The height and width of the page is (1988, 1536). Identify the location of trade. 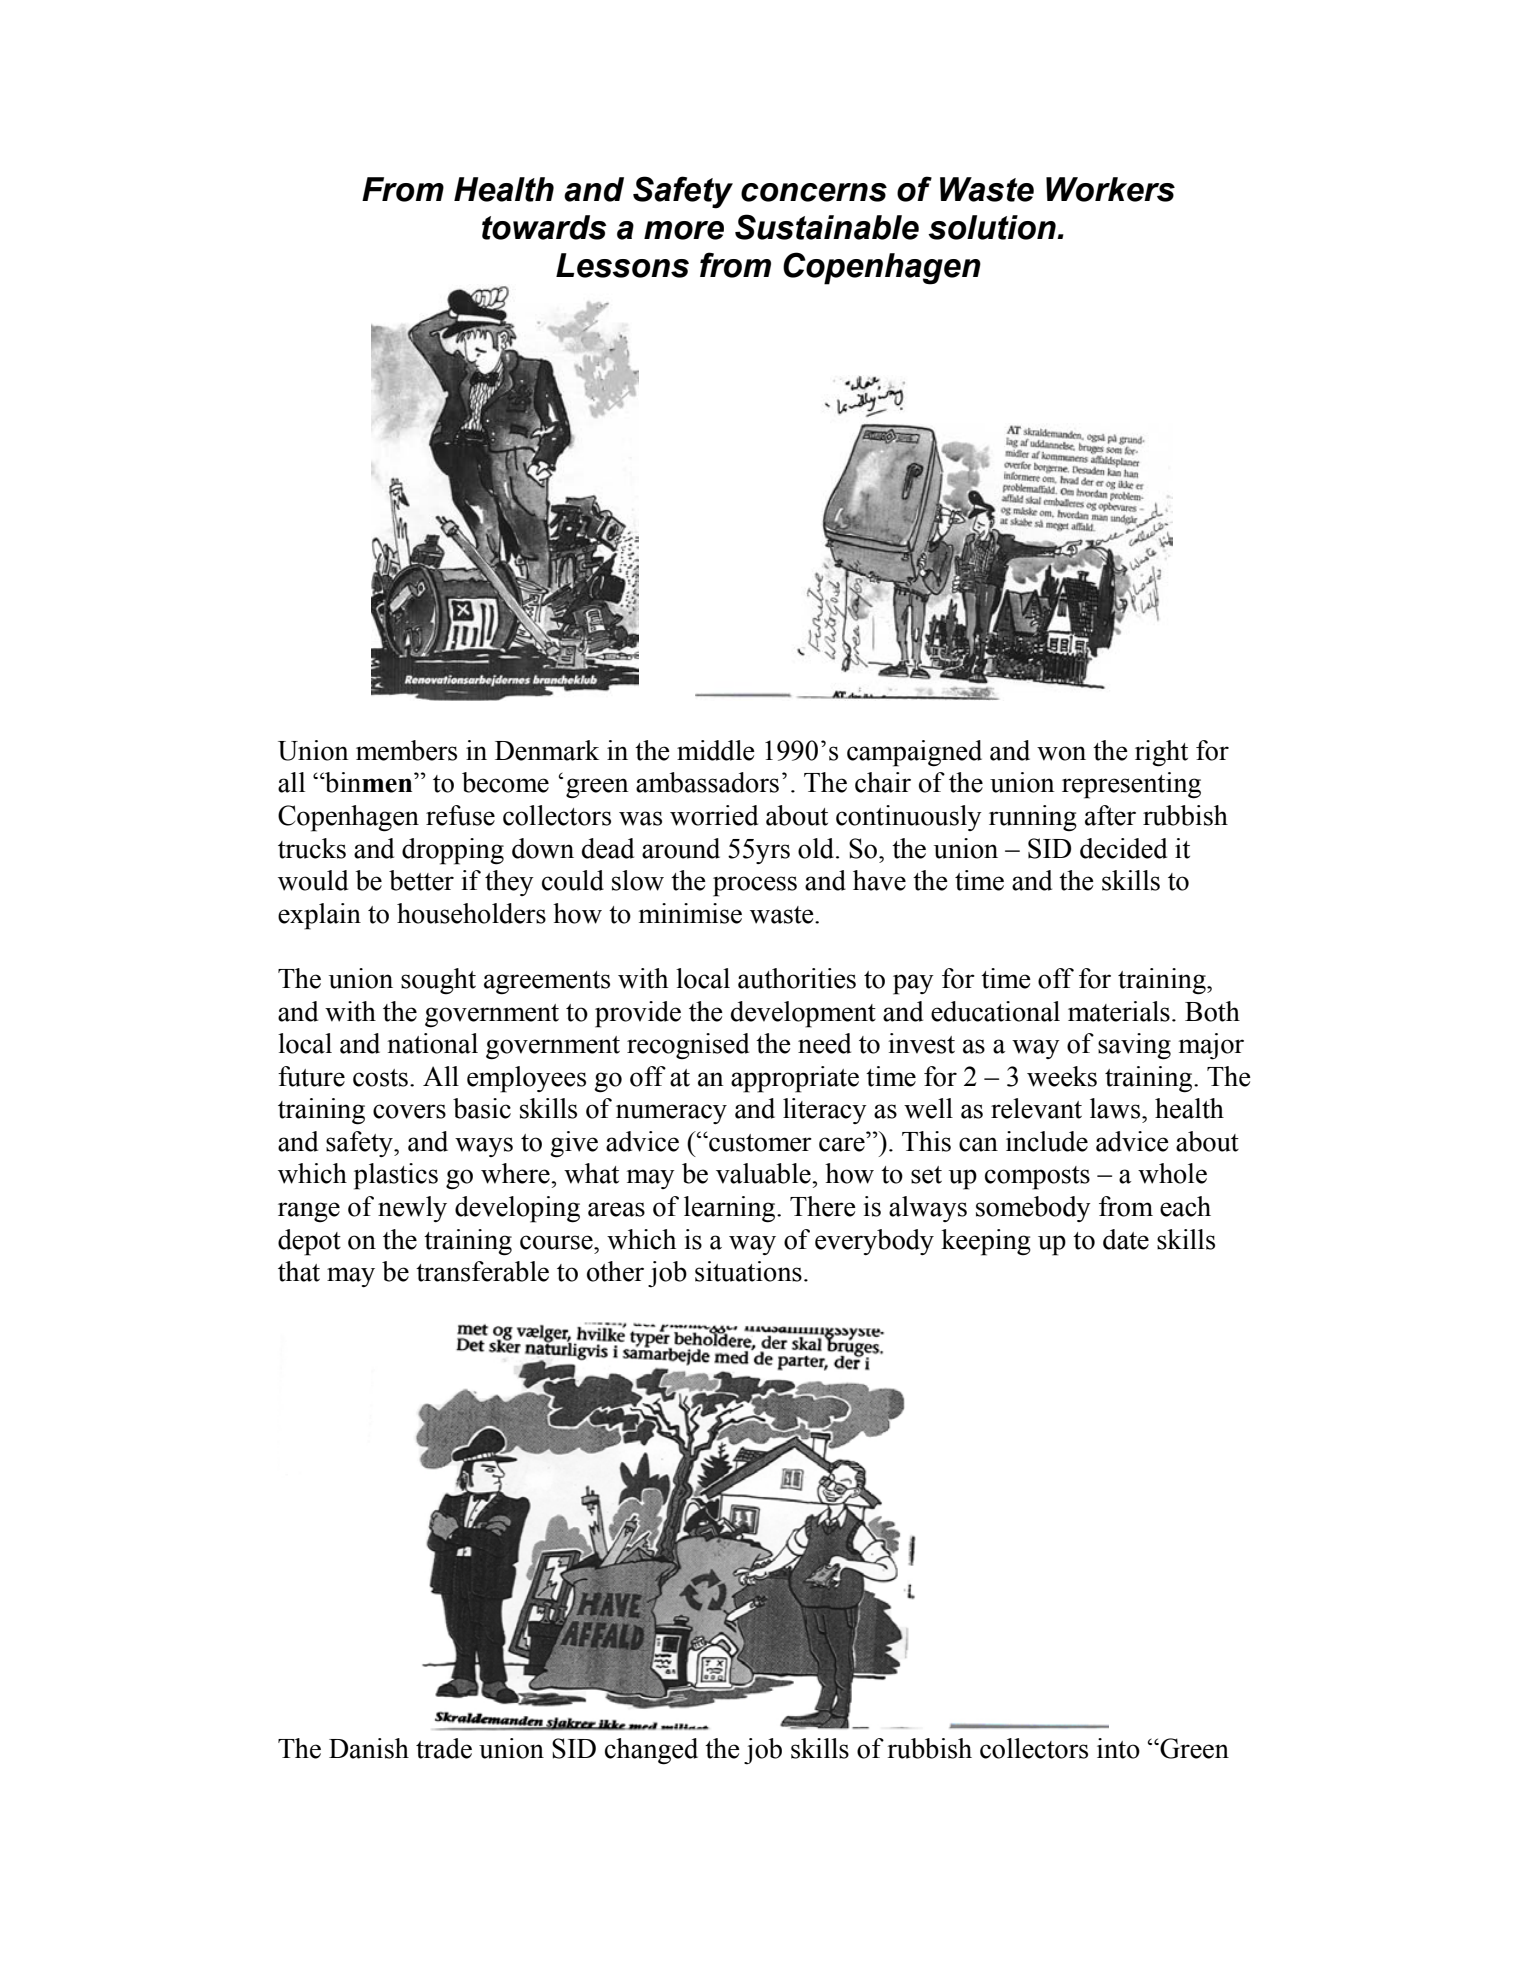
(444, 1748).
